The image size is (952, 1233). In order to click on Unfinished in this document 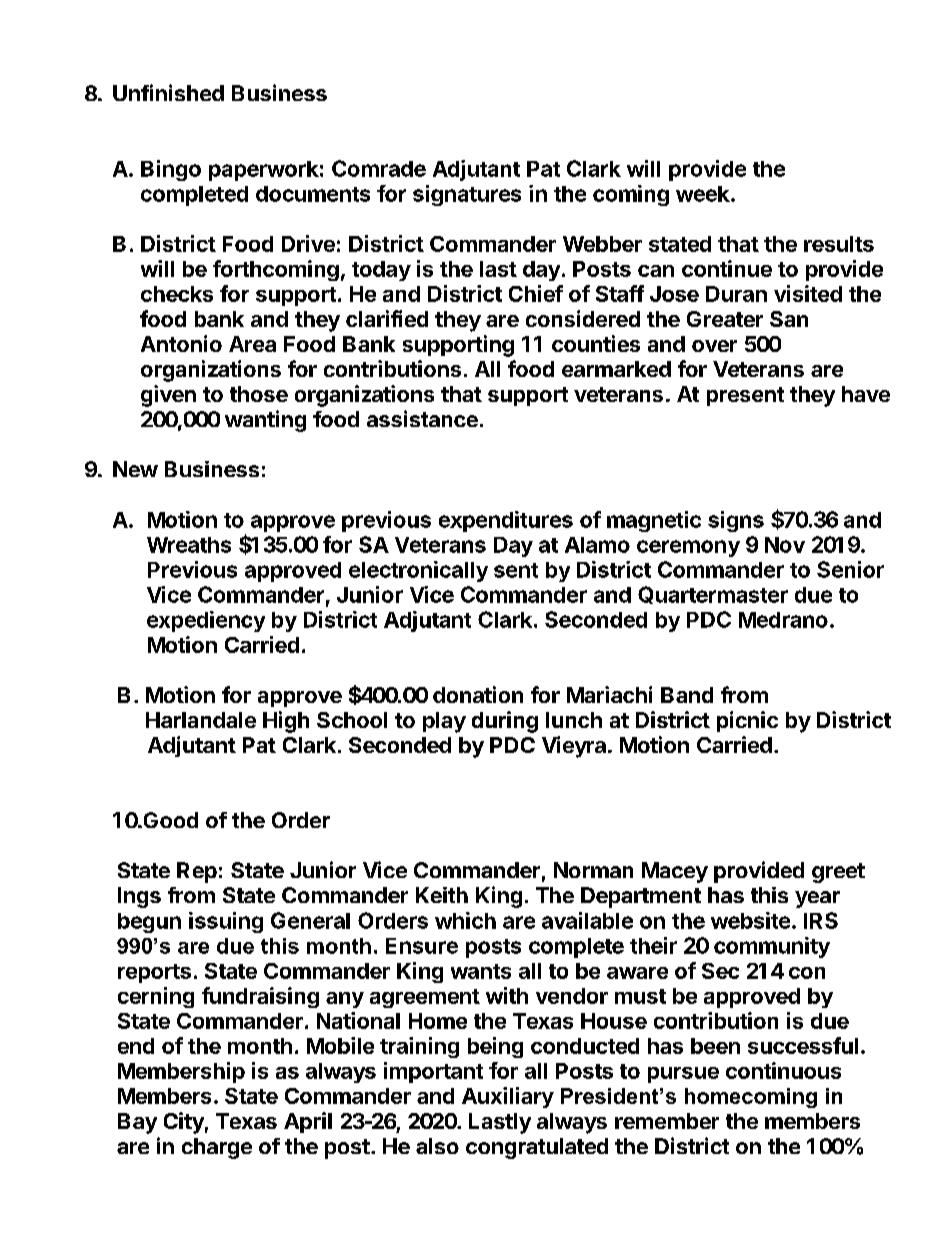, I will do `click(168, 92)`.
